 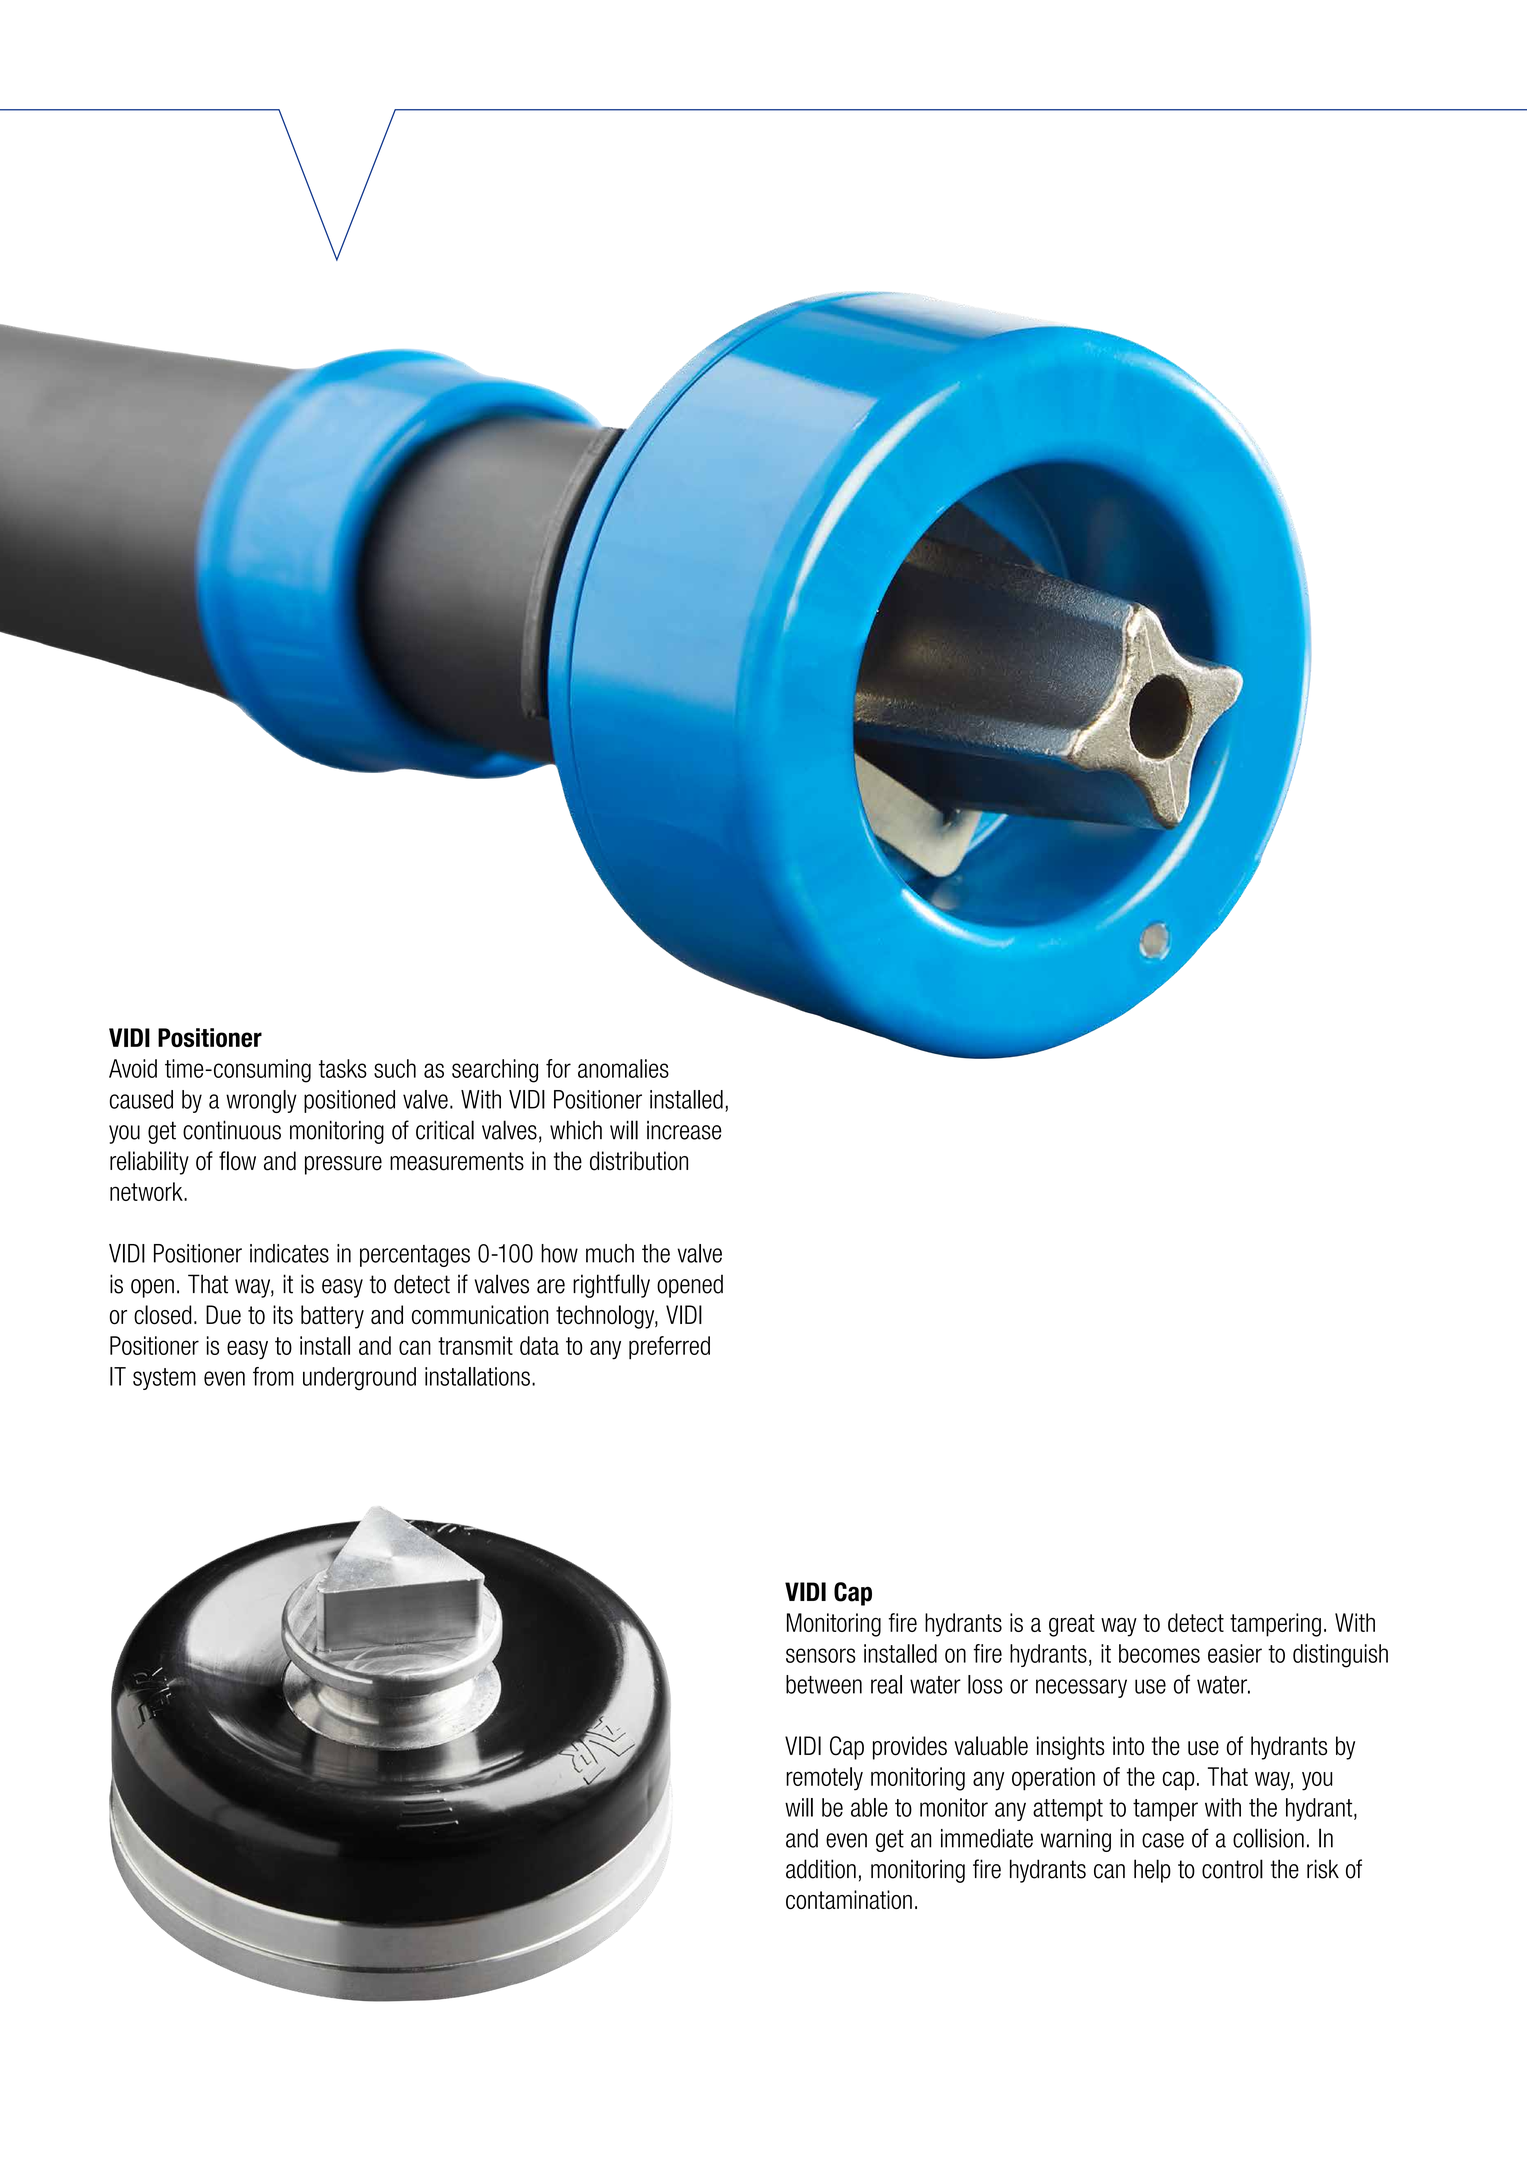 I want to click on wrongly, so click(x=261, y=1101).
